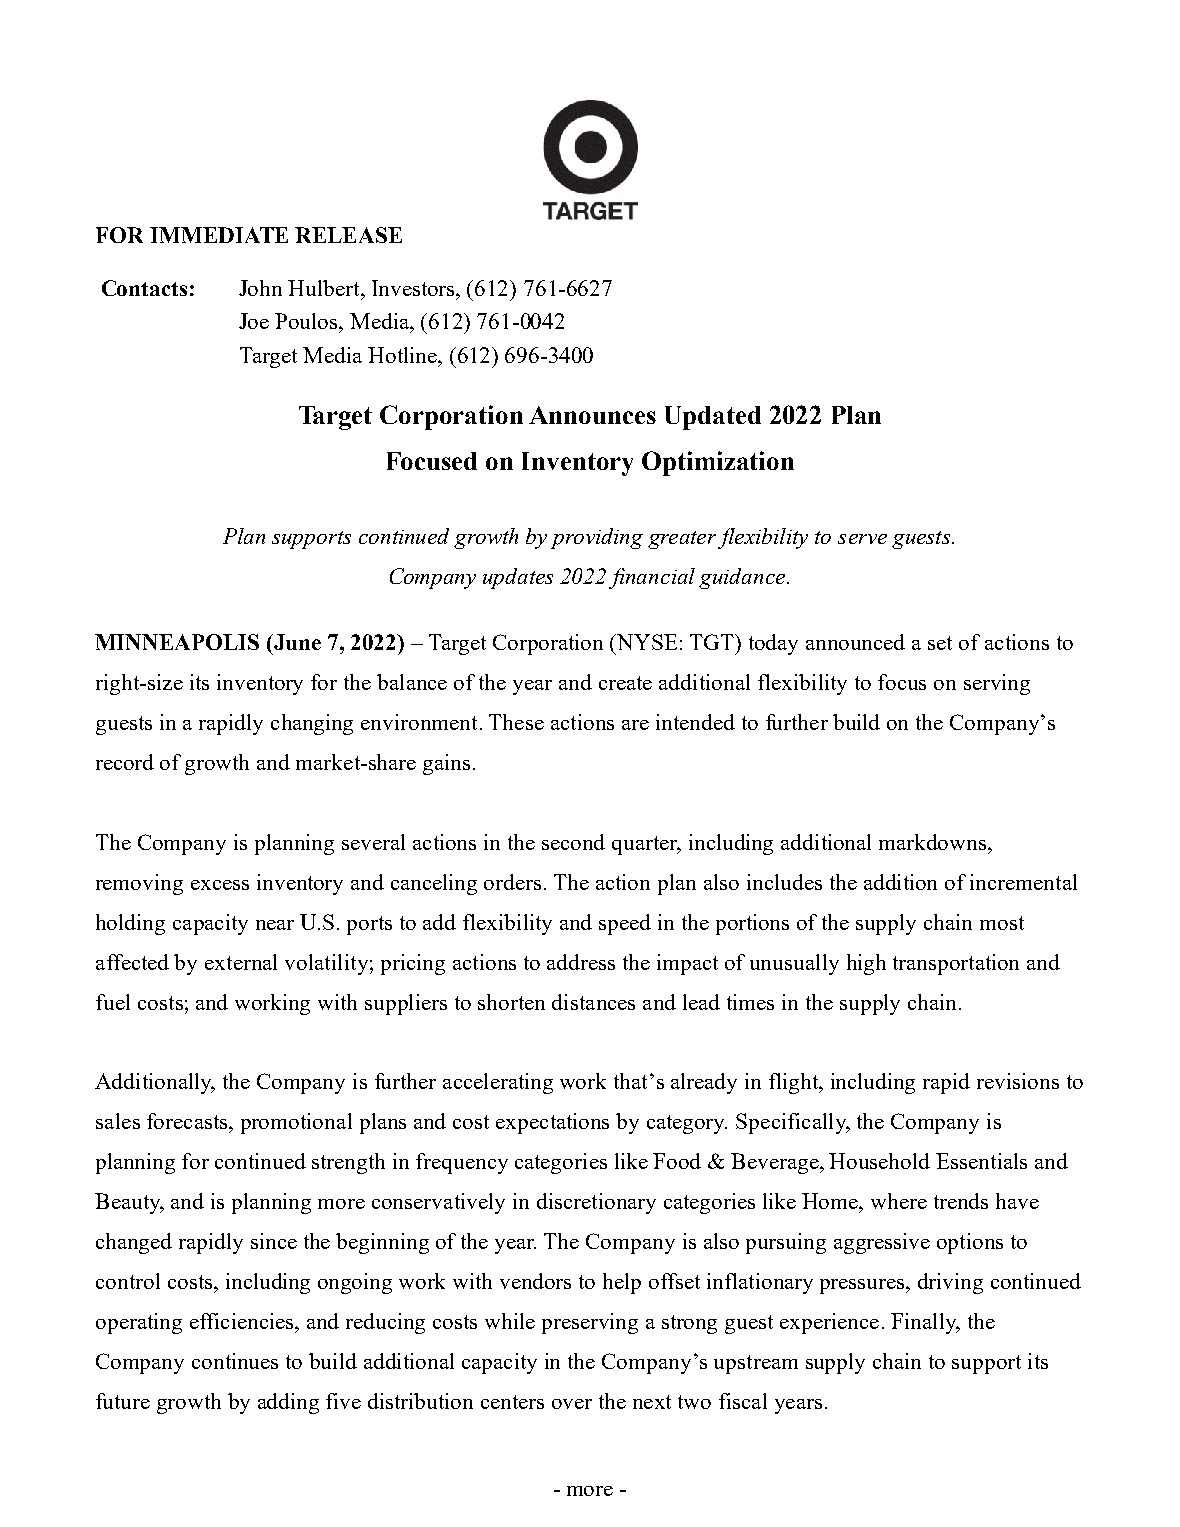  I want to click on John, so click(260, 288).
